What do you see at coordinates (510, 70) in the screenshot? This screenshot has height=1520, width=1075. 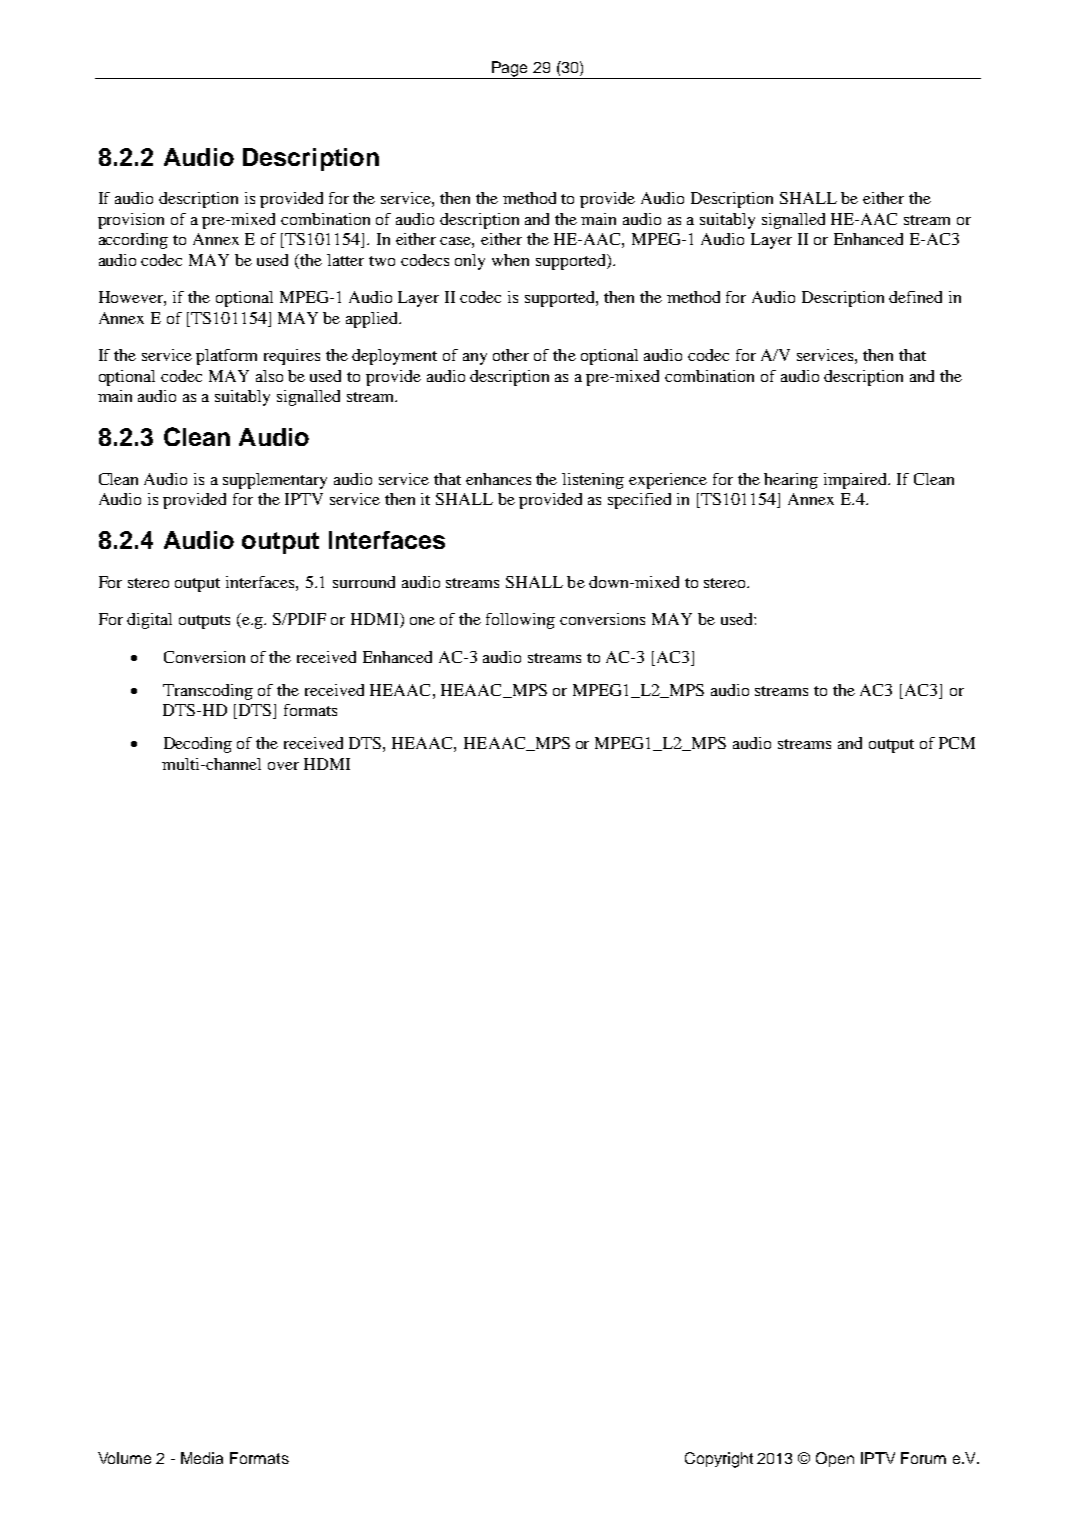 I see `Page` at bounding box center [510, 70].
